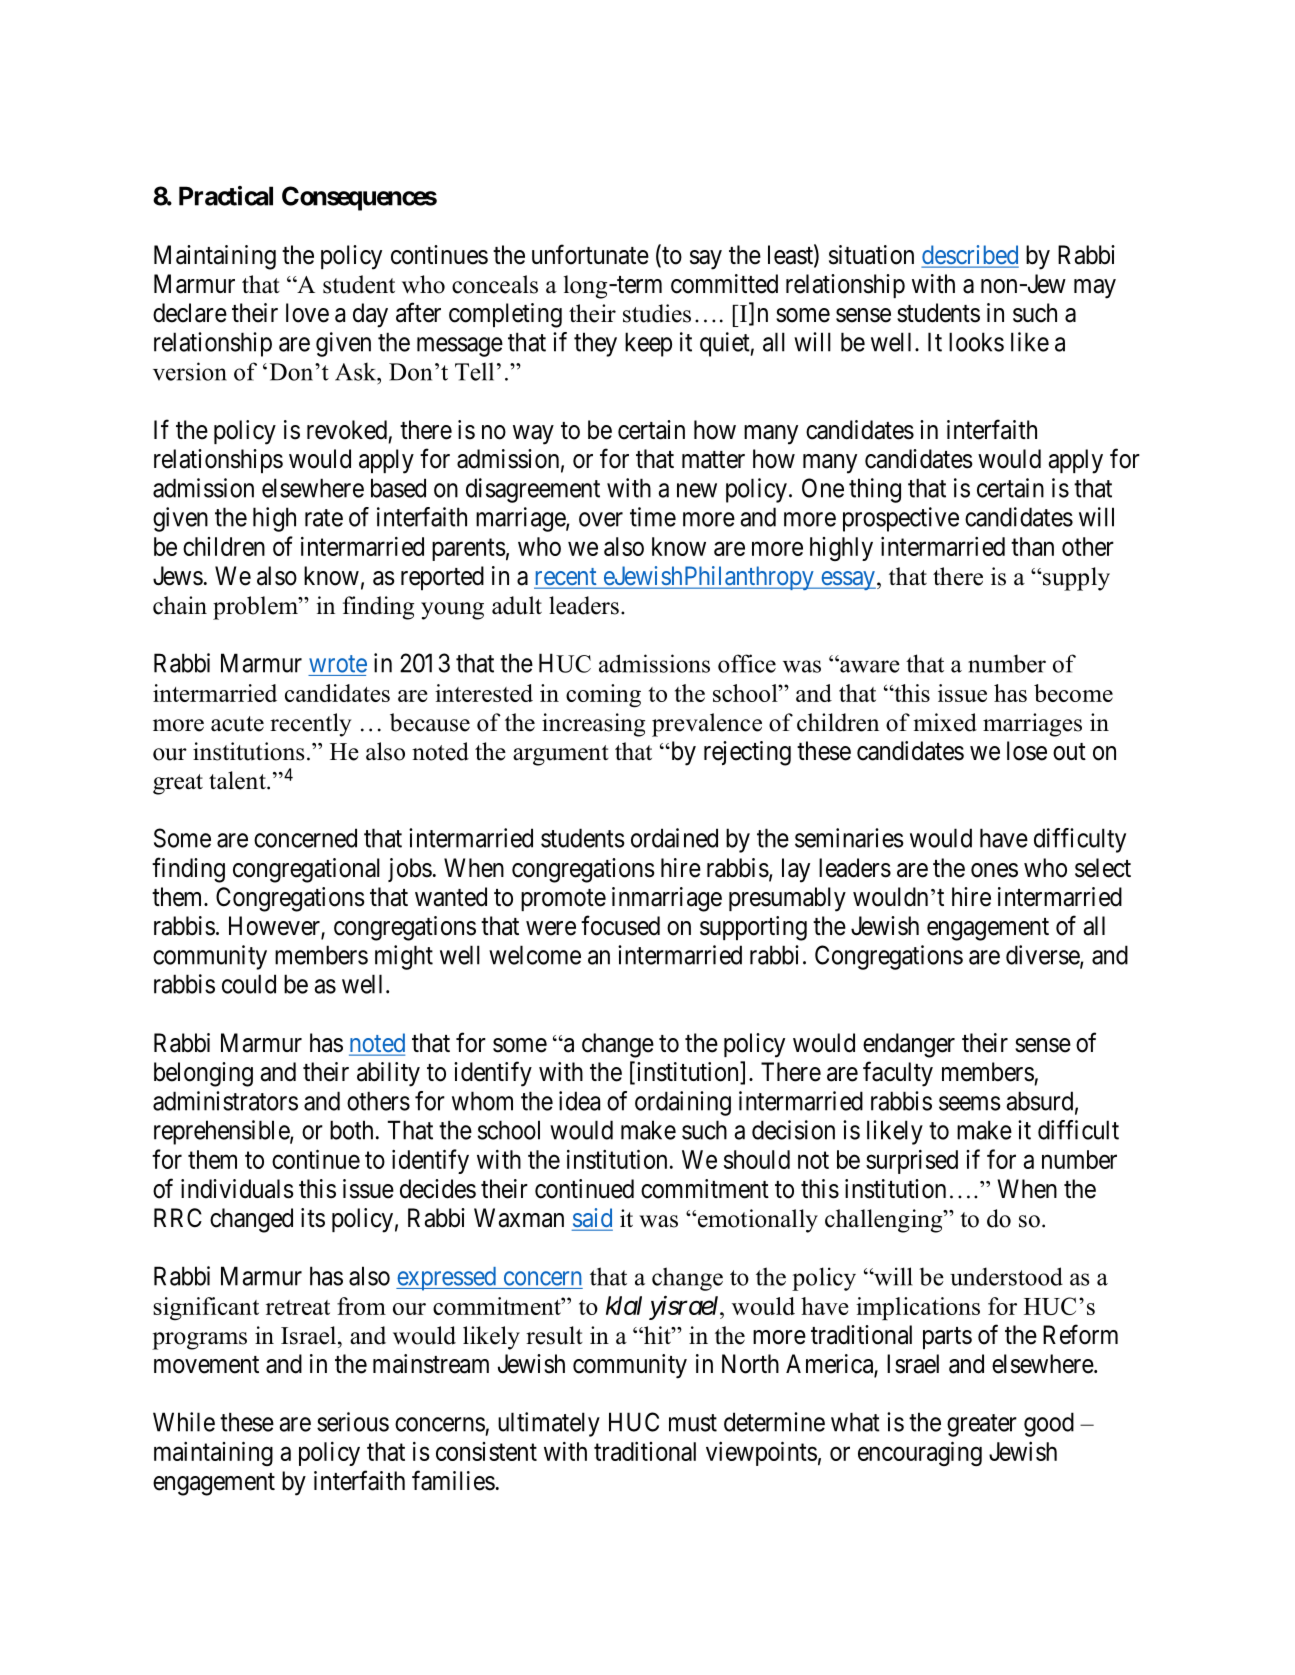 Image resolution: width=1295 pixels, height=1675 pixels. Describe the element at coordinates (226, 196) in the image. I see `Practical` at that location.
